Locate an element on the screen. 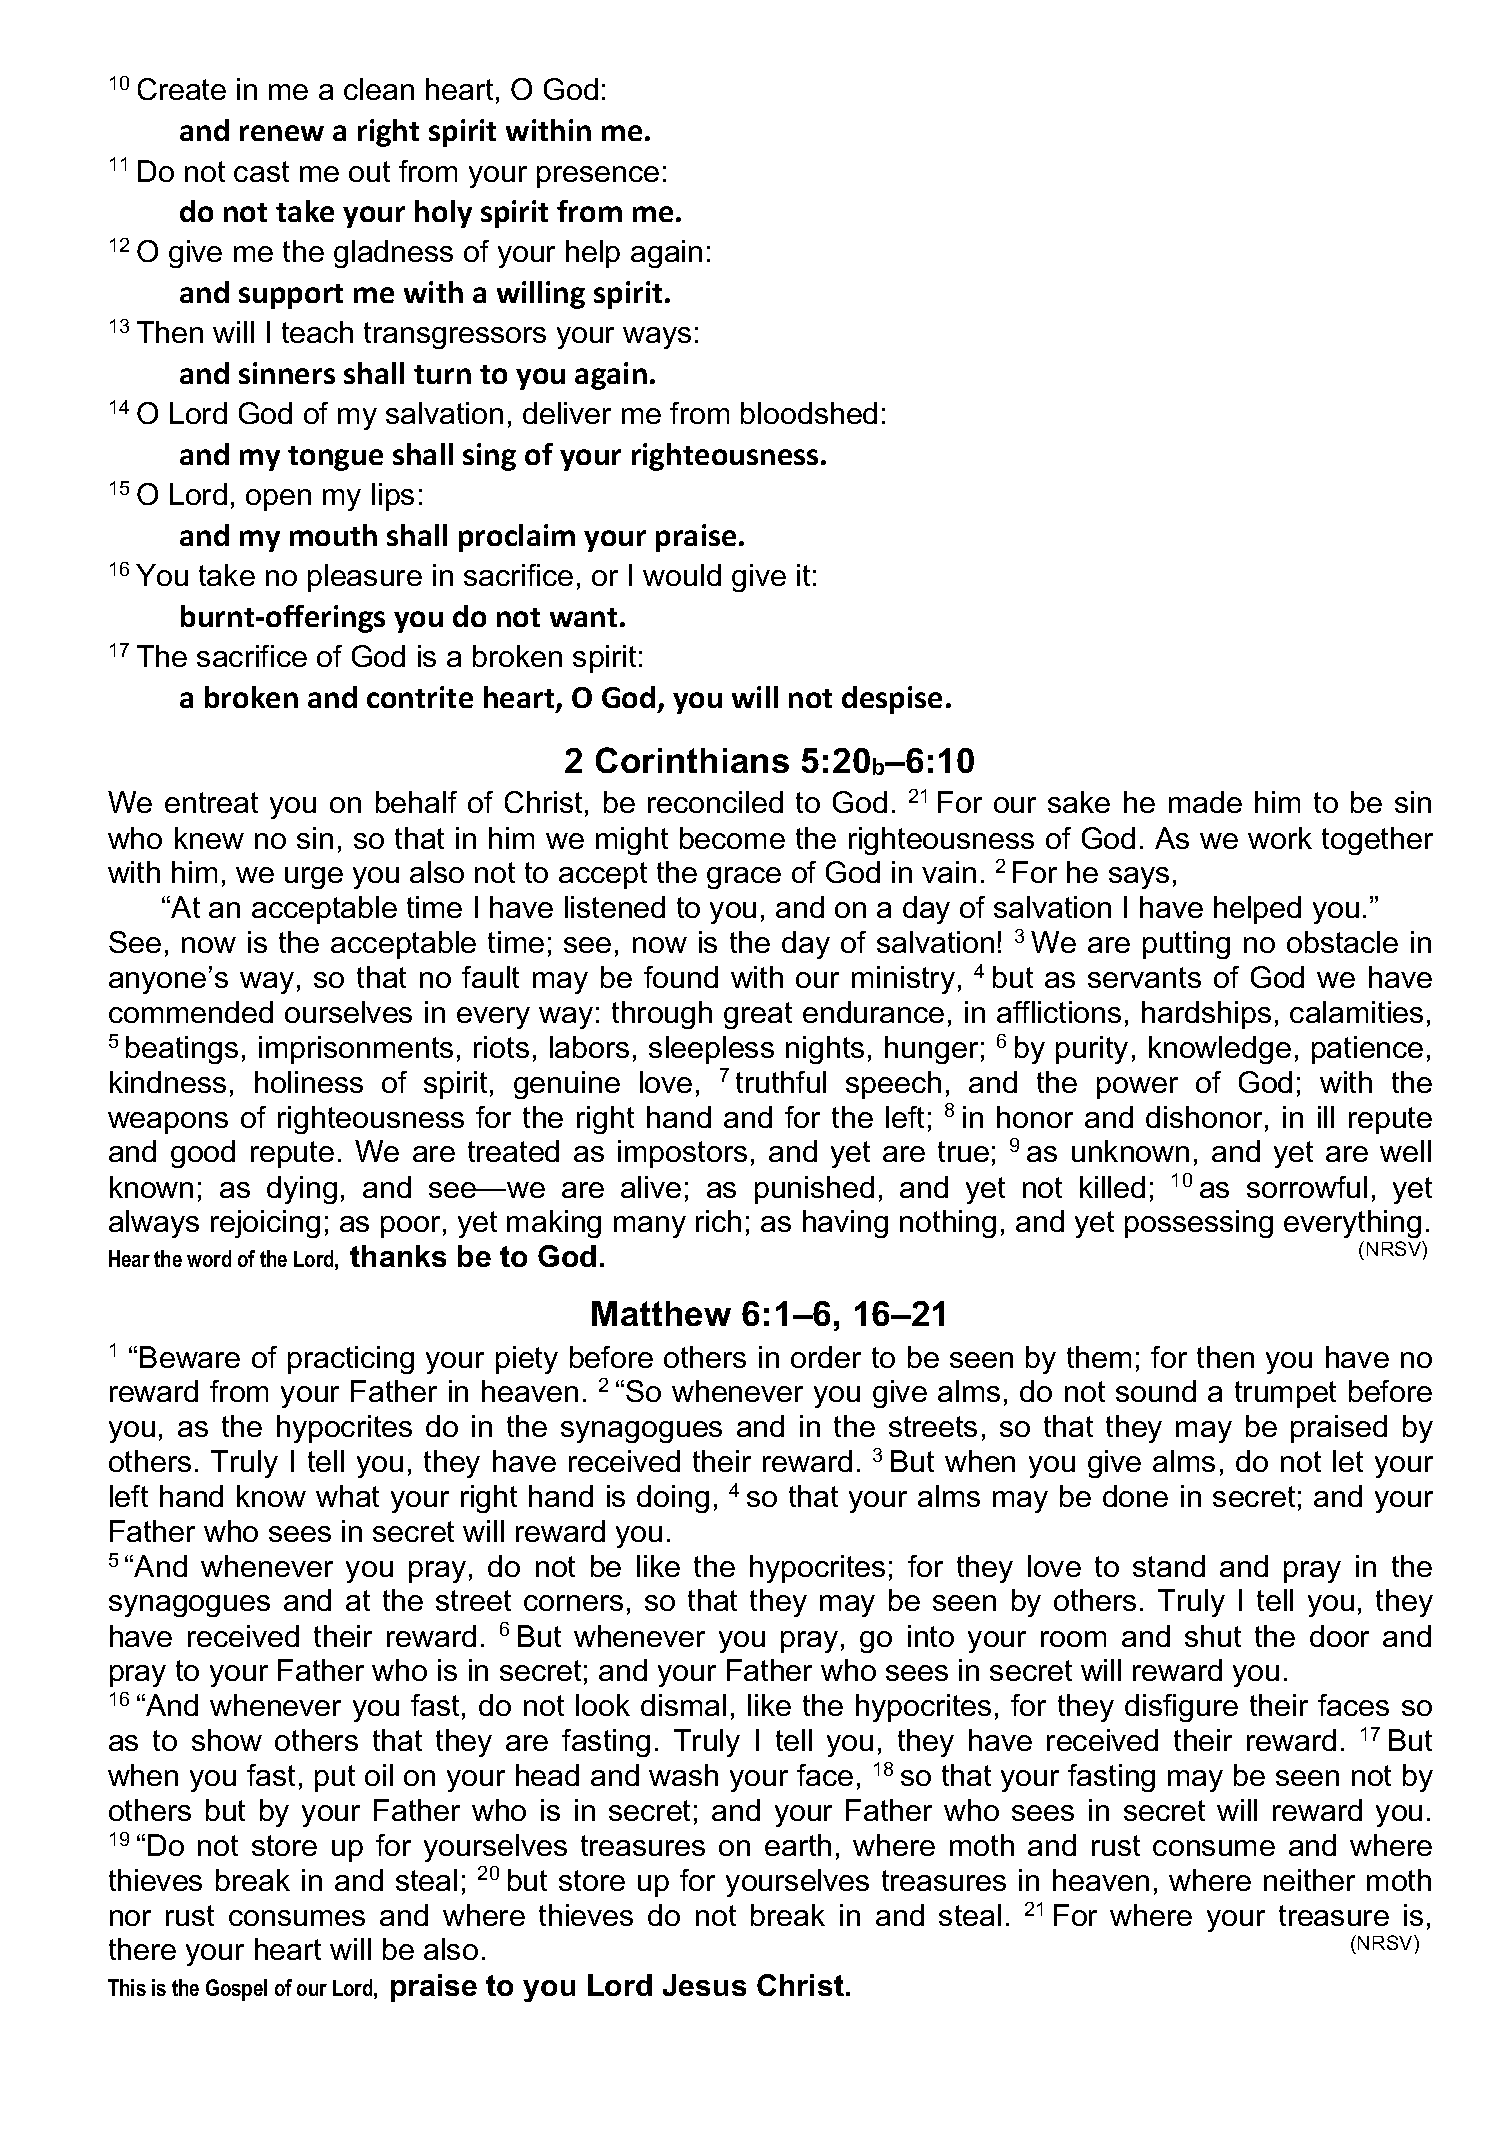  bloodshed is located at coordinates (809, 413).
